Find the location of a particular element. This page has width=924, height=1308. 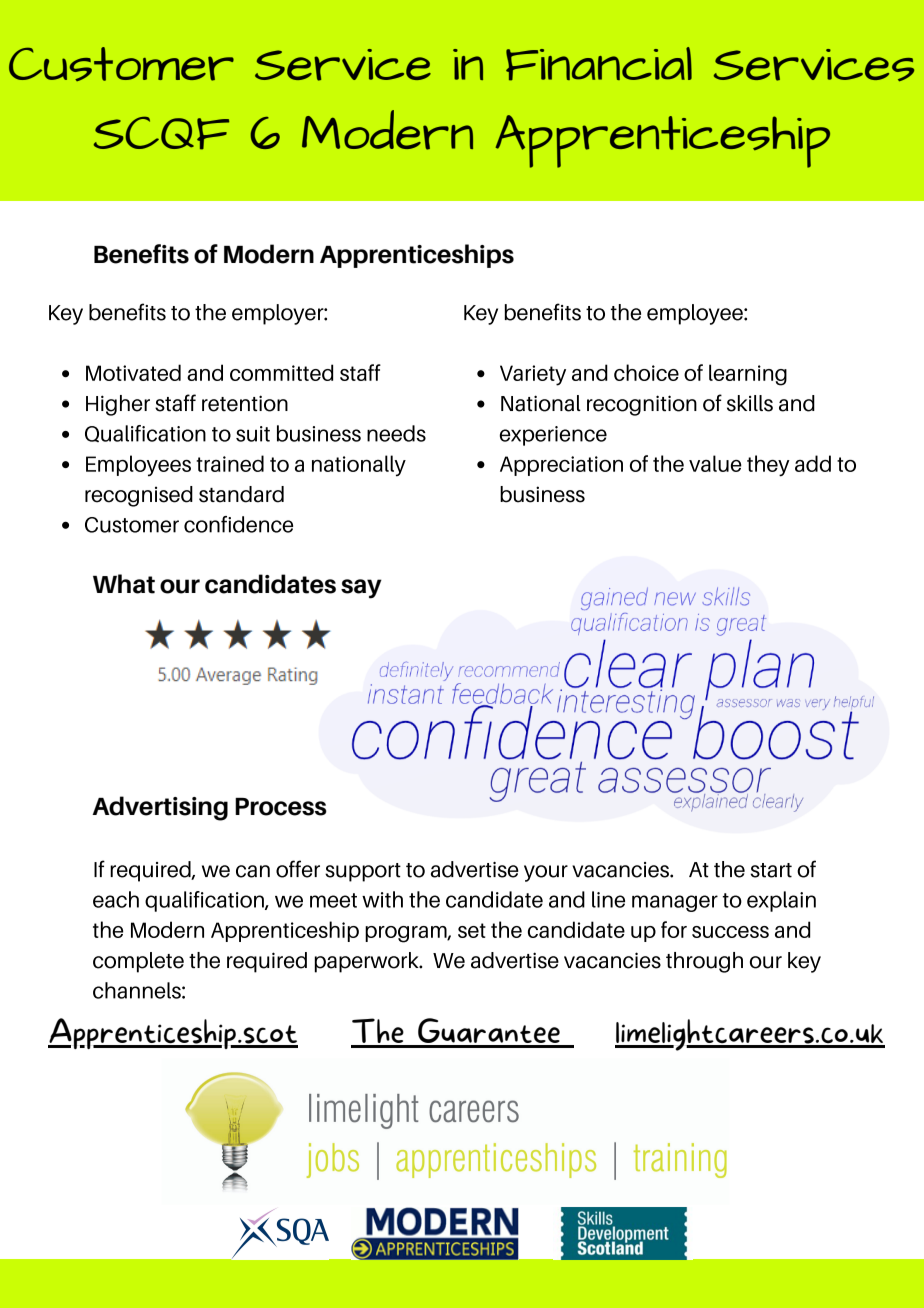

Appreciation is located at coordinates (561, 466).
